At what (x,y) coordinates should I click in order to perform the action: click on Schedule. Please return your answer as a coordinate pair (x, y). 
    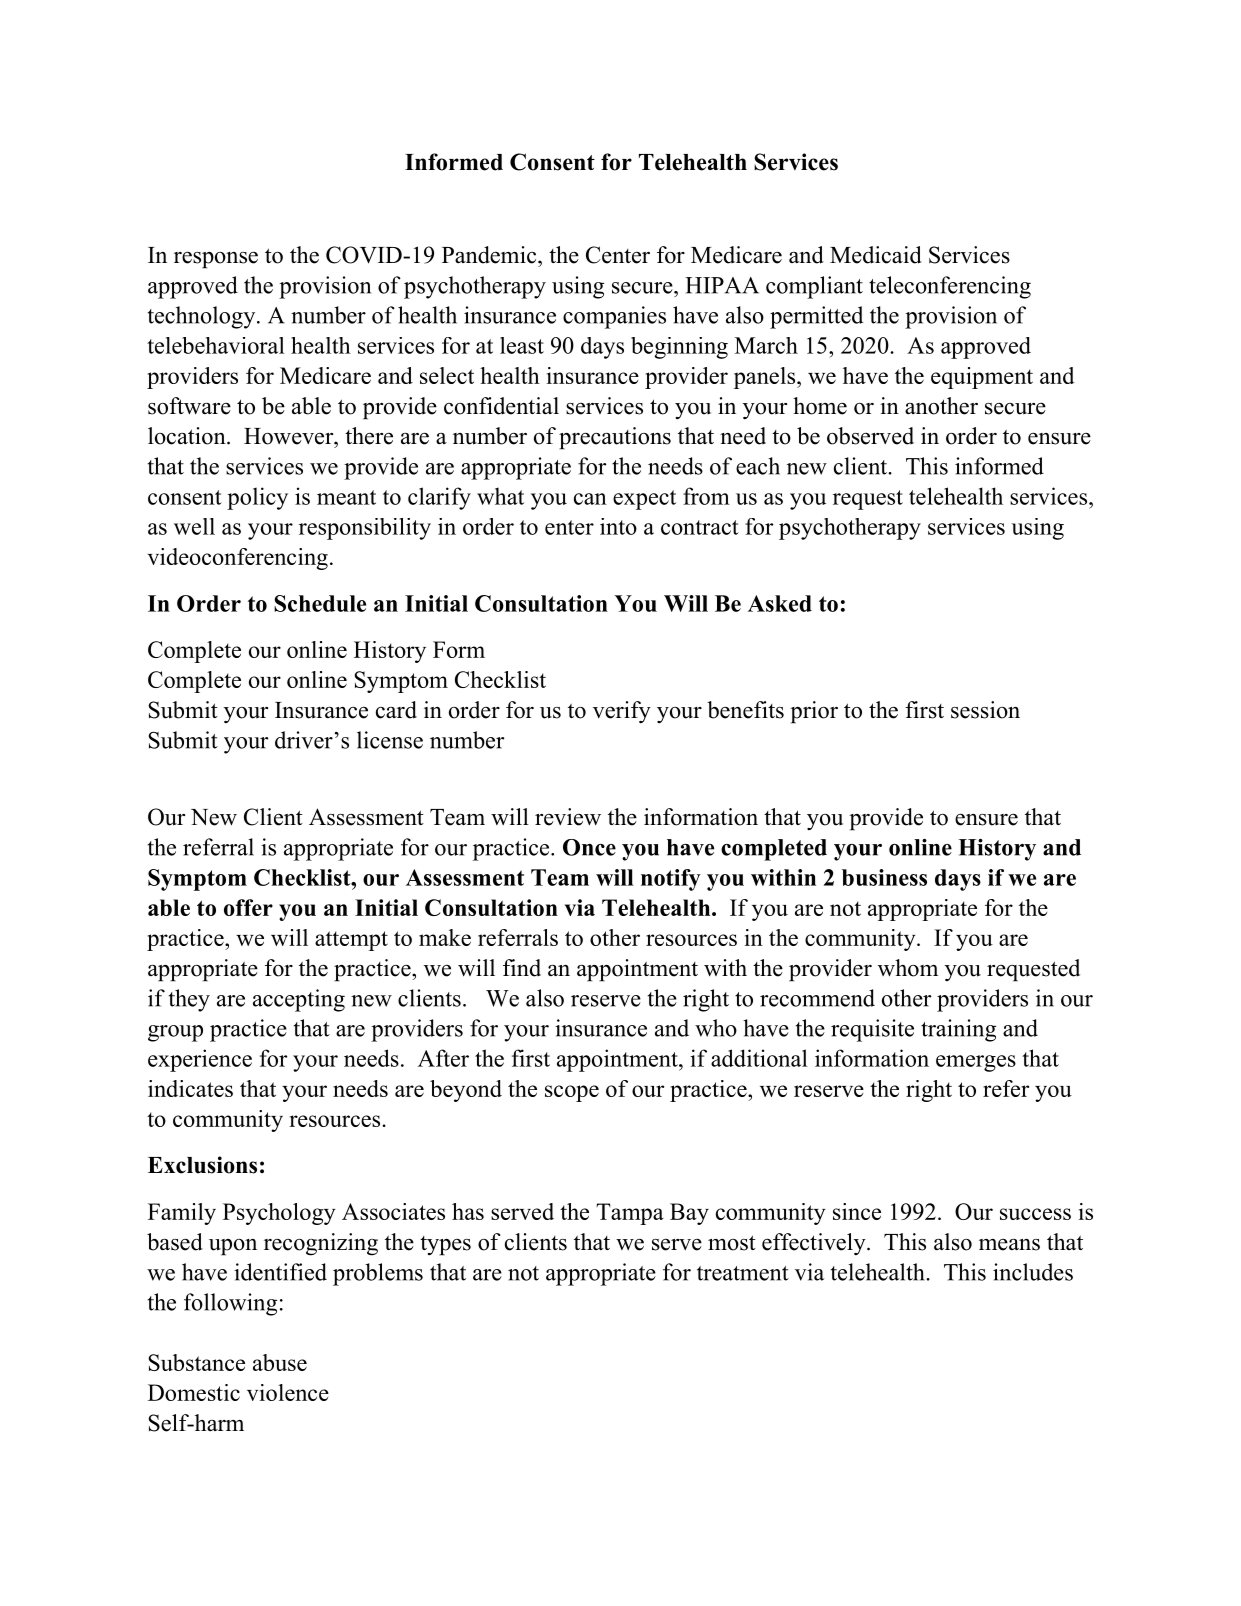
    Looking at the image, I should click on (320, 603).
